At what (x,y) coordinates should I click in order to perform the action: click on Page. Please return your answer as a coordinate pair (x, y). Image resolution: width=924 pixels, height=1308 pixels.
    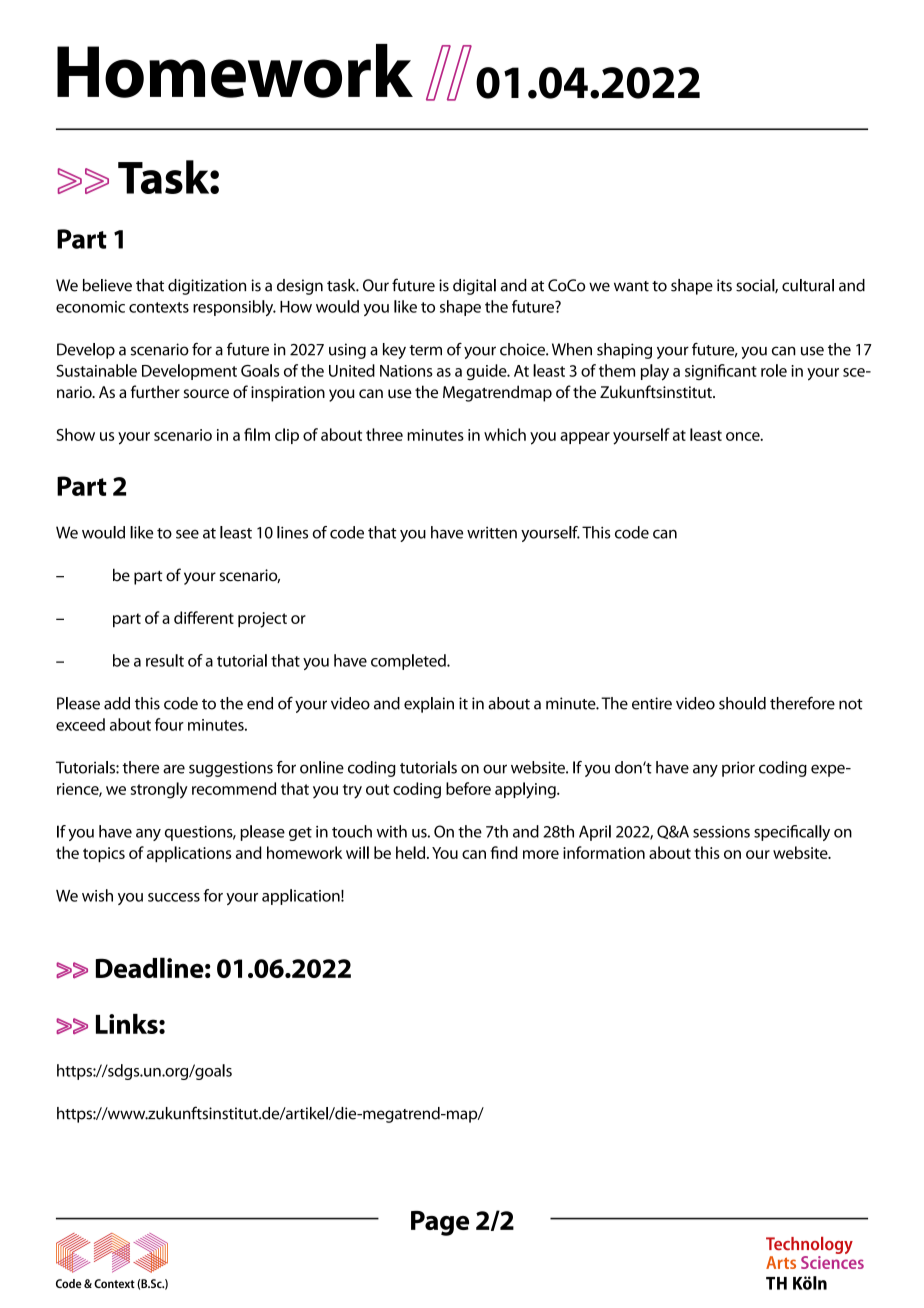
    Looking at the image, I should click on (440, 1223).
